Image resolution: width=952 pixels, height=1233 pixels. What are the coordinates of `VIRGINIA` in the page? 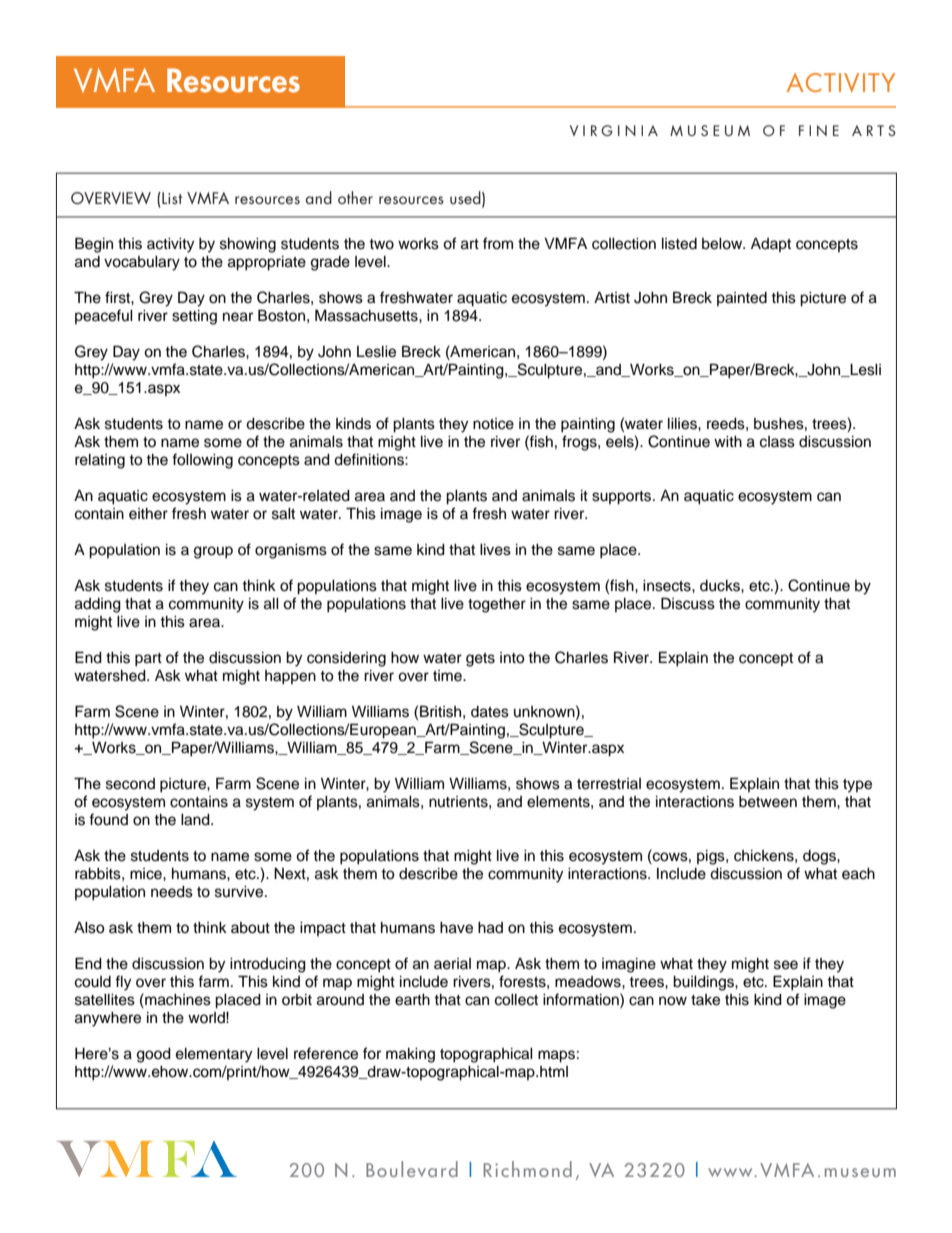 It's located at (614, 130).
